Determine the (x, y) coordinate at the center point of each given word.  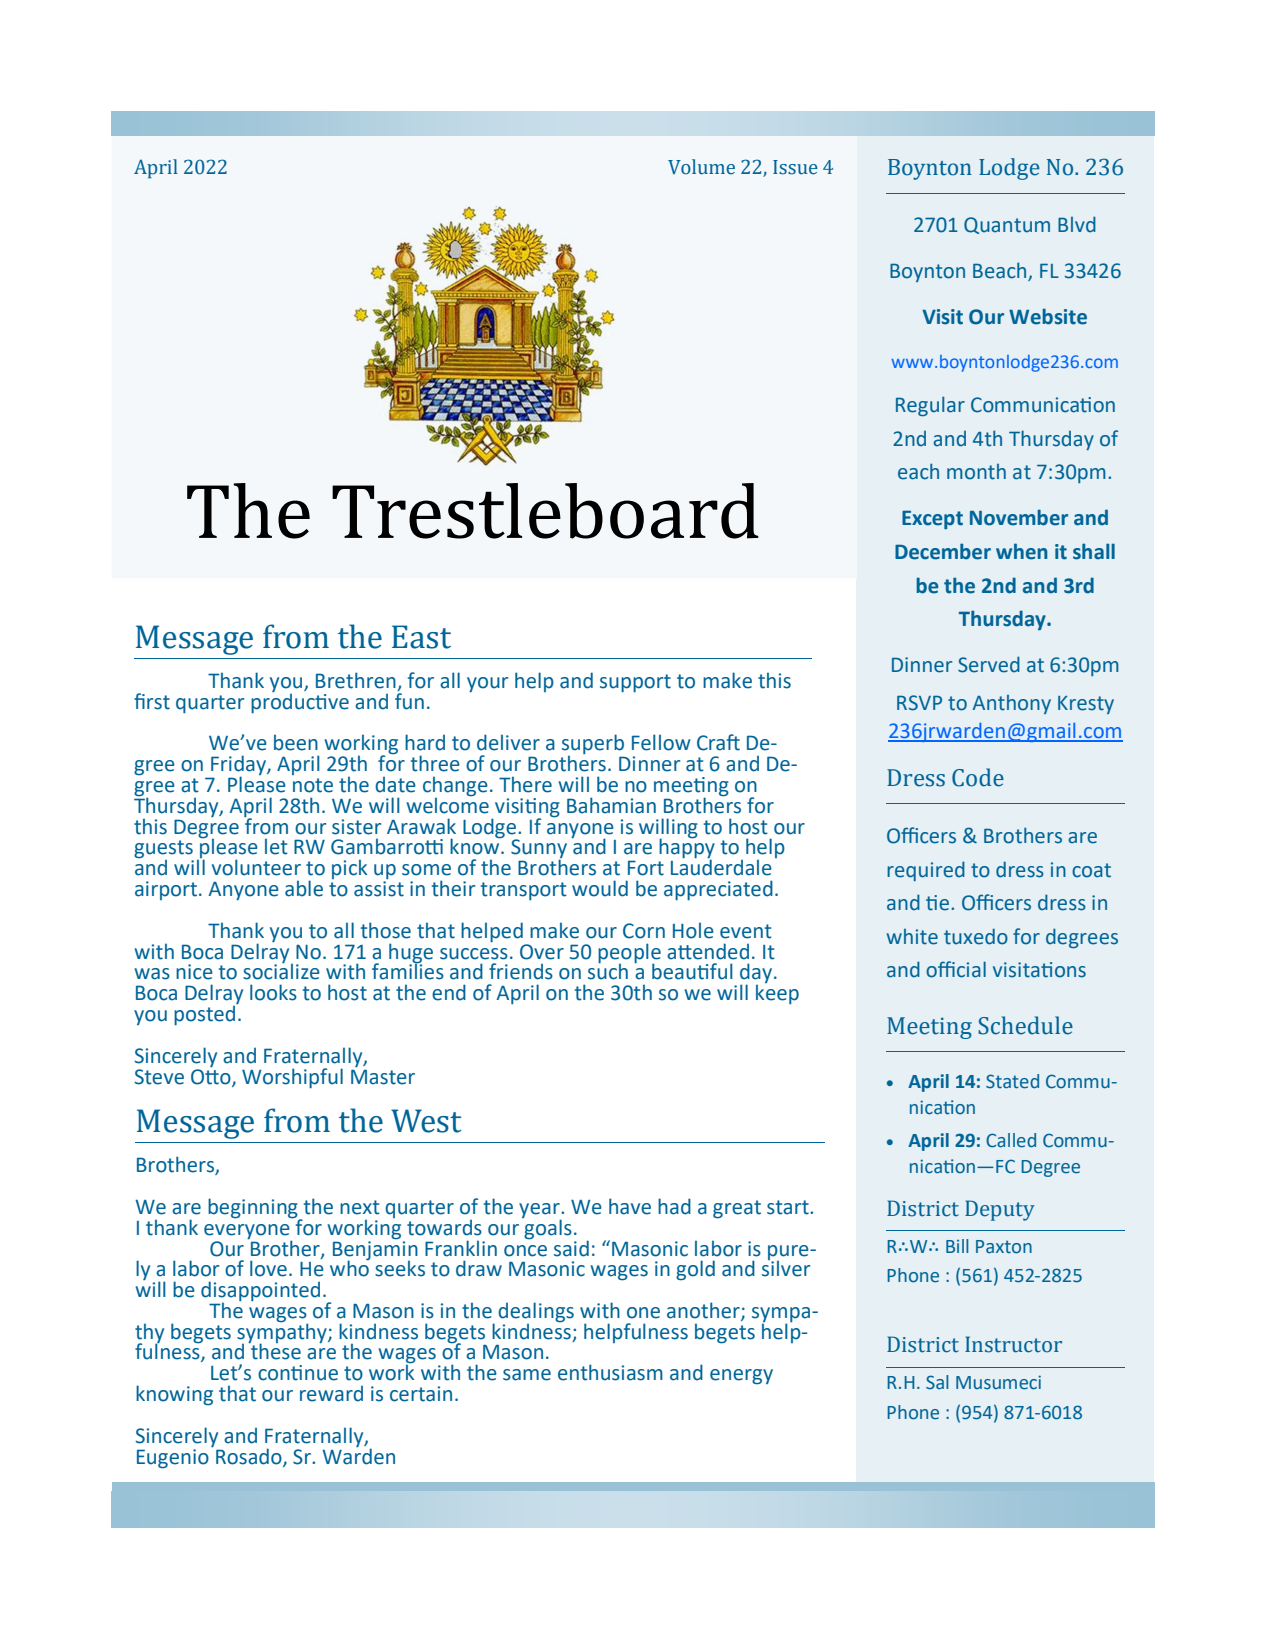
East (421, 637)
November (1019, 517)
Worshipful (292, 1078)
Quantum (1007, 225)
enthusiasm (610, 1372)
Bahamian (611, 805)
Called (1011, 1140)
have (630, 1206)
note (313, 785)
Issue (795, 167)
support (635, 683)
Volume (701, 167)
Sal (937, 1382)
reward (331, 1394)
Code (978, 777)
